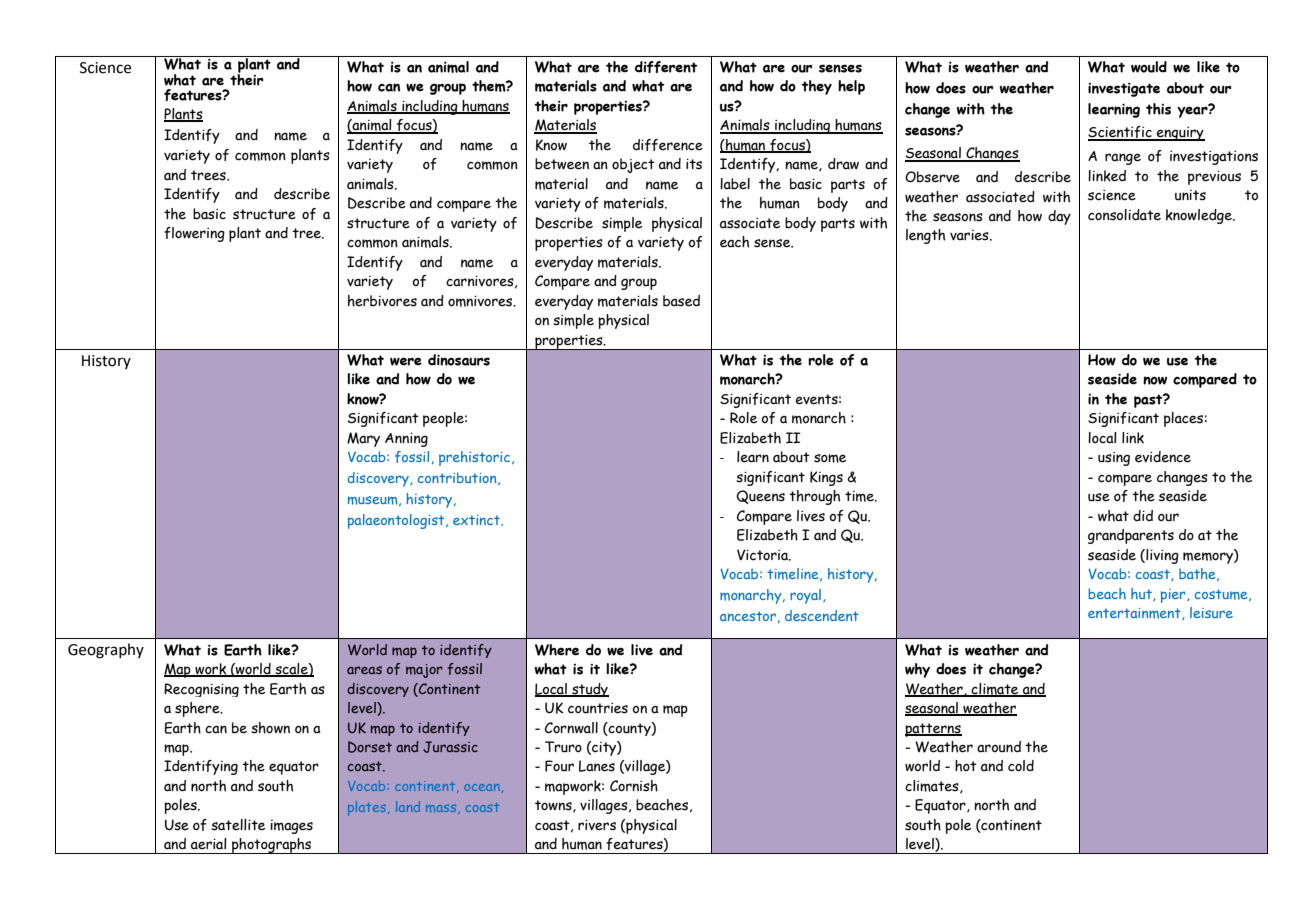 The width and height of the image is (1308, 924). I want to click on satellite, so click(238, 825).
